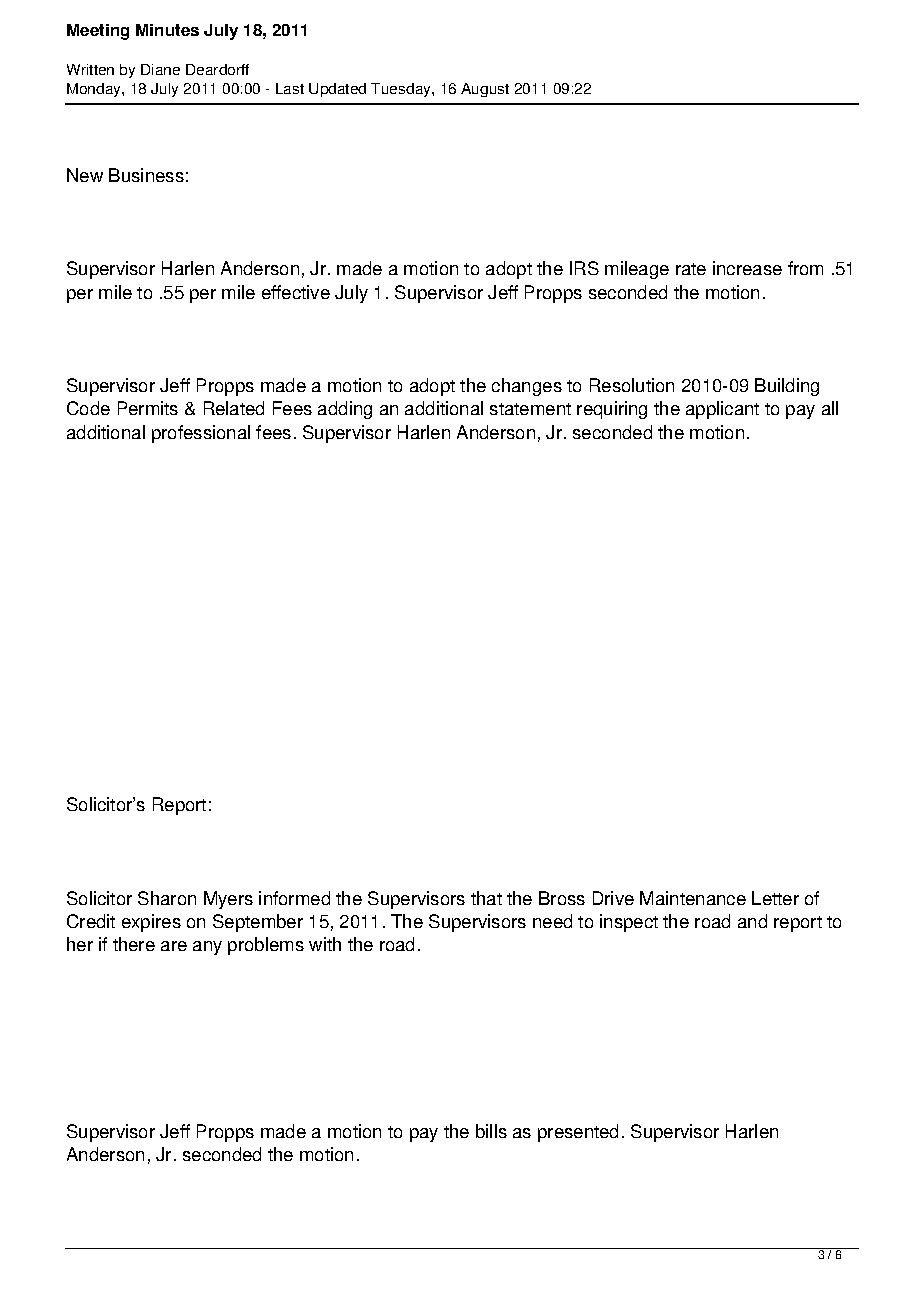 This screenshot has height=1308, width=924. I want to click on bills, so click(491, 1131).
